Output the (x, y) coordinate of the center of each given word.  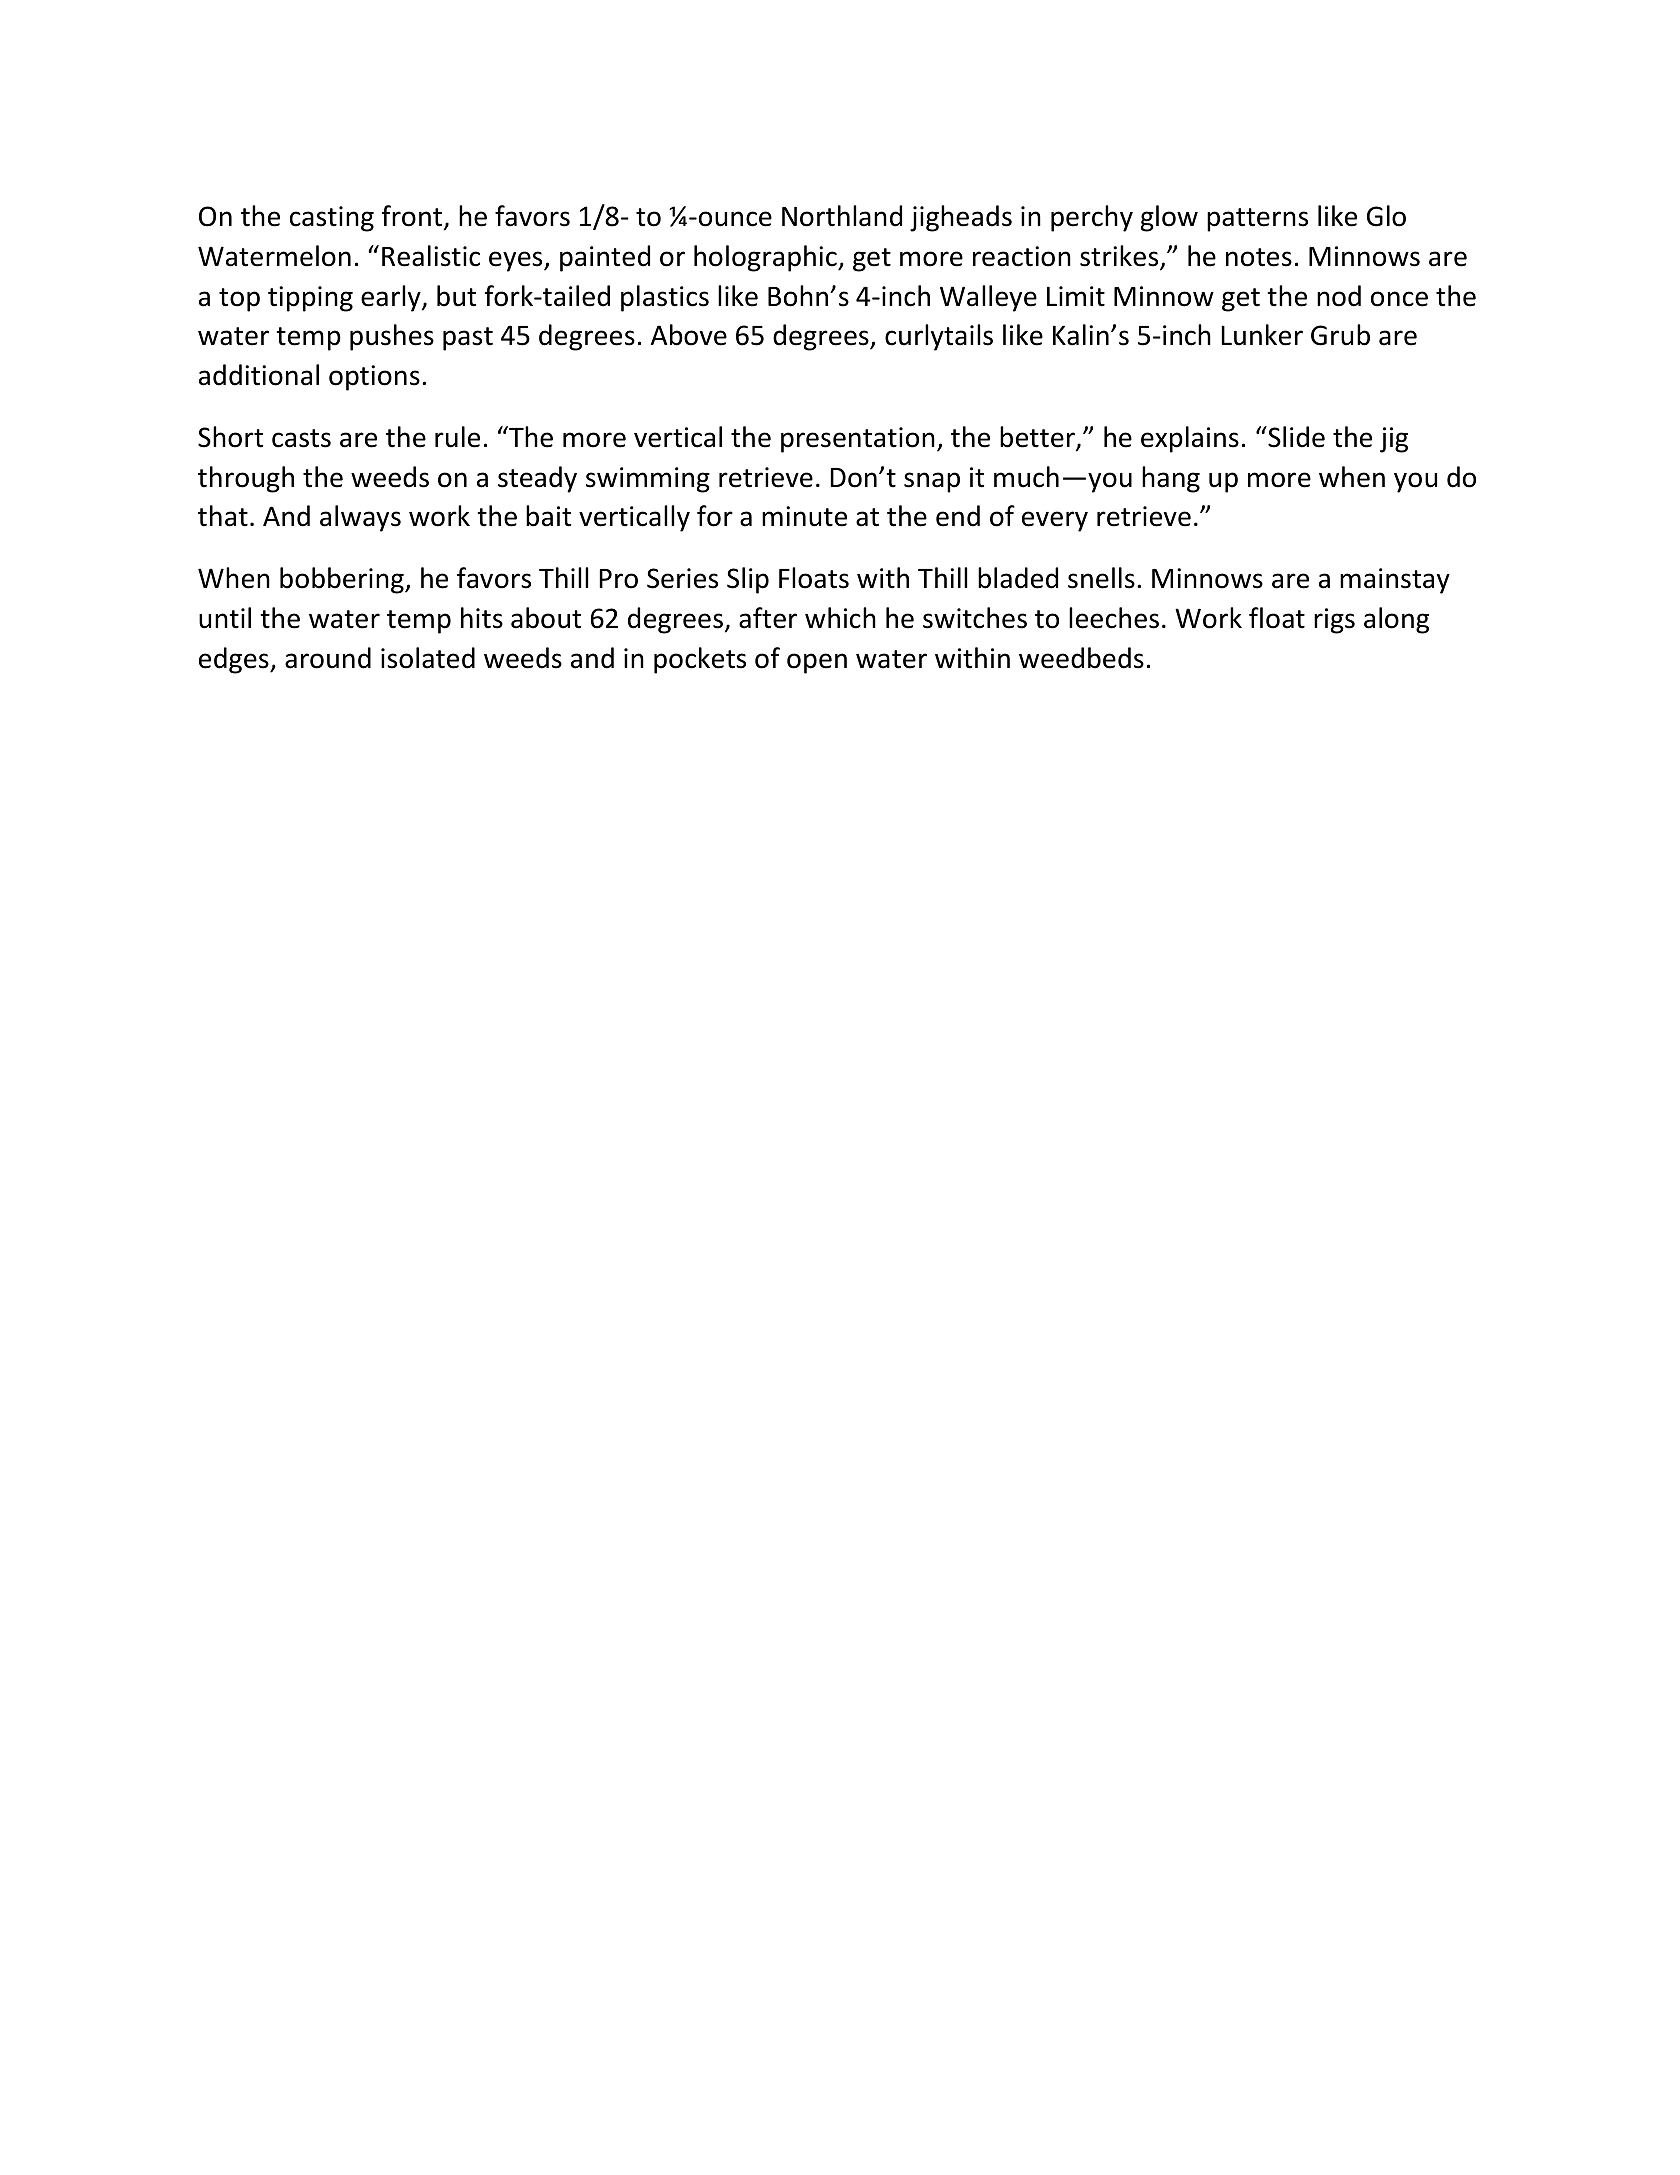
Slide (1295, 437)
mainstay (1395, 581)
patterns (1257, 220)
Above (689, 335)
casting (332, 219)
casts (301, 438)
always (360, 518)
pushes (392, 337)
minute (804, 516)
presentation (858, 440)
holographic (766, 258)
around (328, 658)
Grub (1340, 335)
